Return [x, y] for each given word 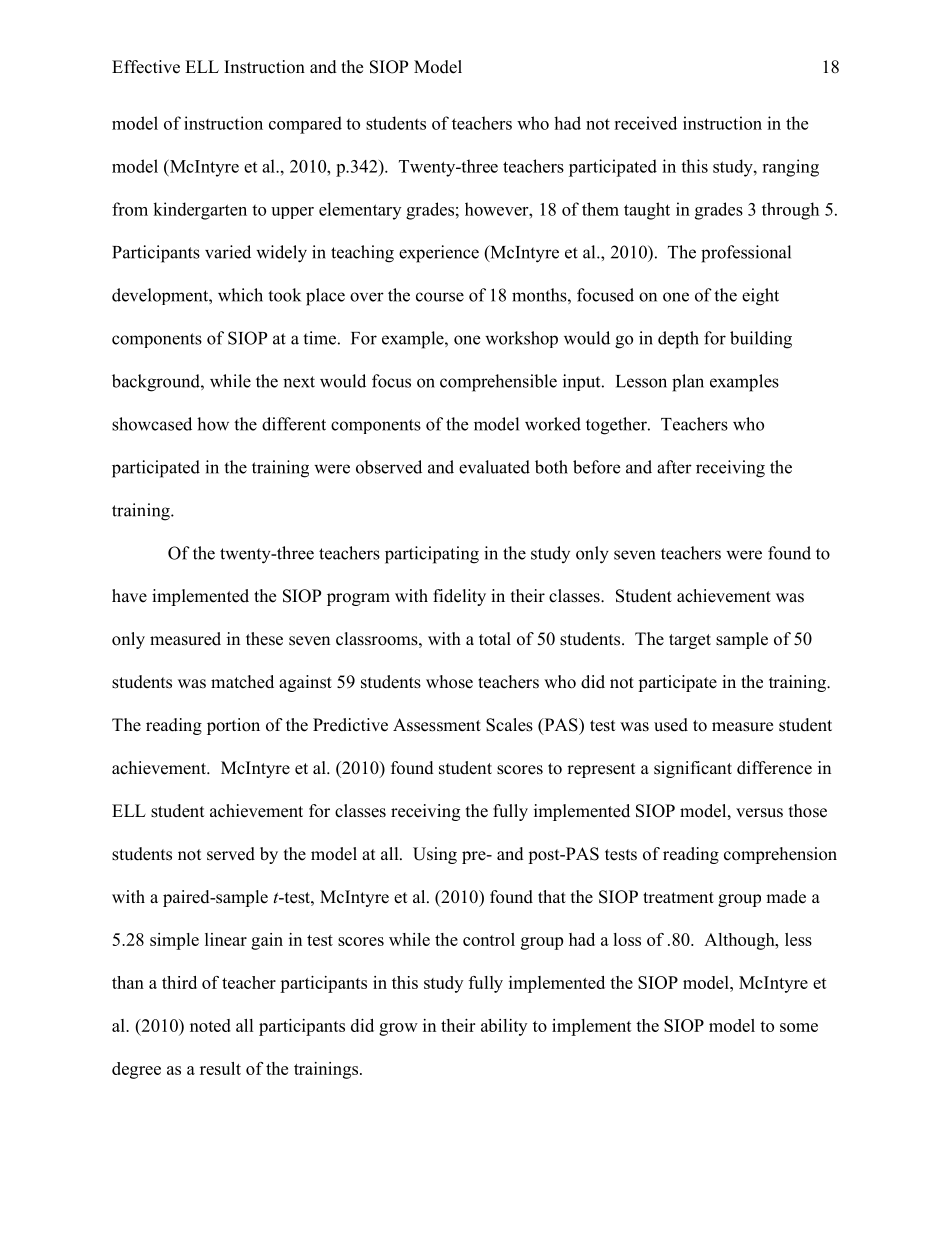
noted [210, 1025]
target [690, 641]
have [129, 596]
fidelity [459, 597]
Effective [146, 67]
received [645, 123]
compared [305, 125]
